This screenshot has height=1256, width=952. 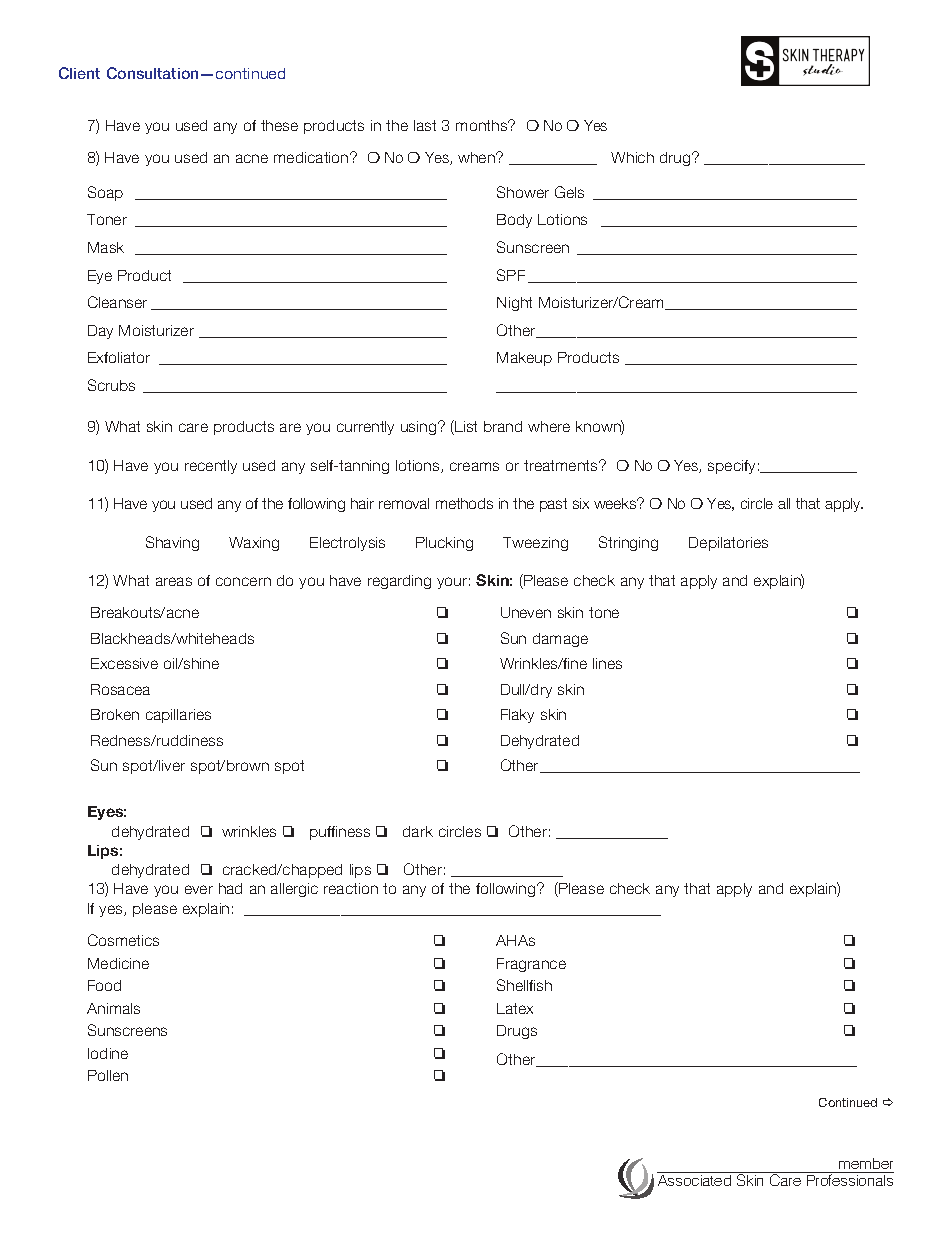 I want to click on areas, so click(x=174, y=581).
